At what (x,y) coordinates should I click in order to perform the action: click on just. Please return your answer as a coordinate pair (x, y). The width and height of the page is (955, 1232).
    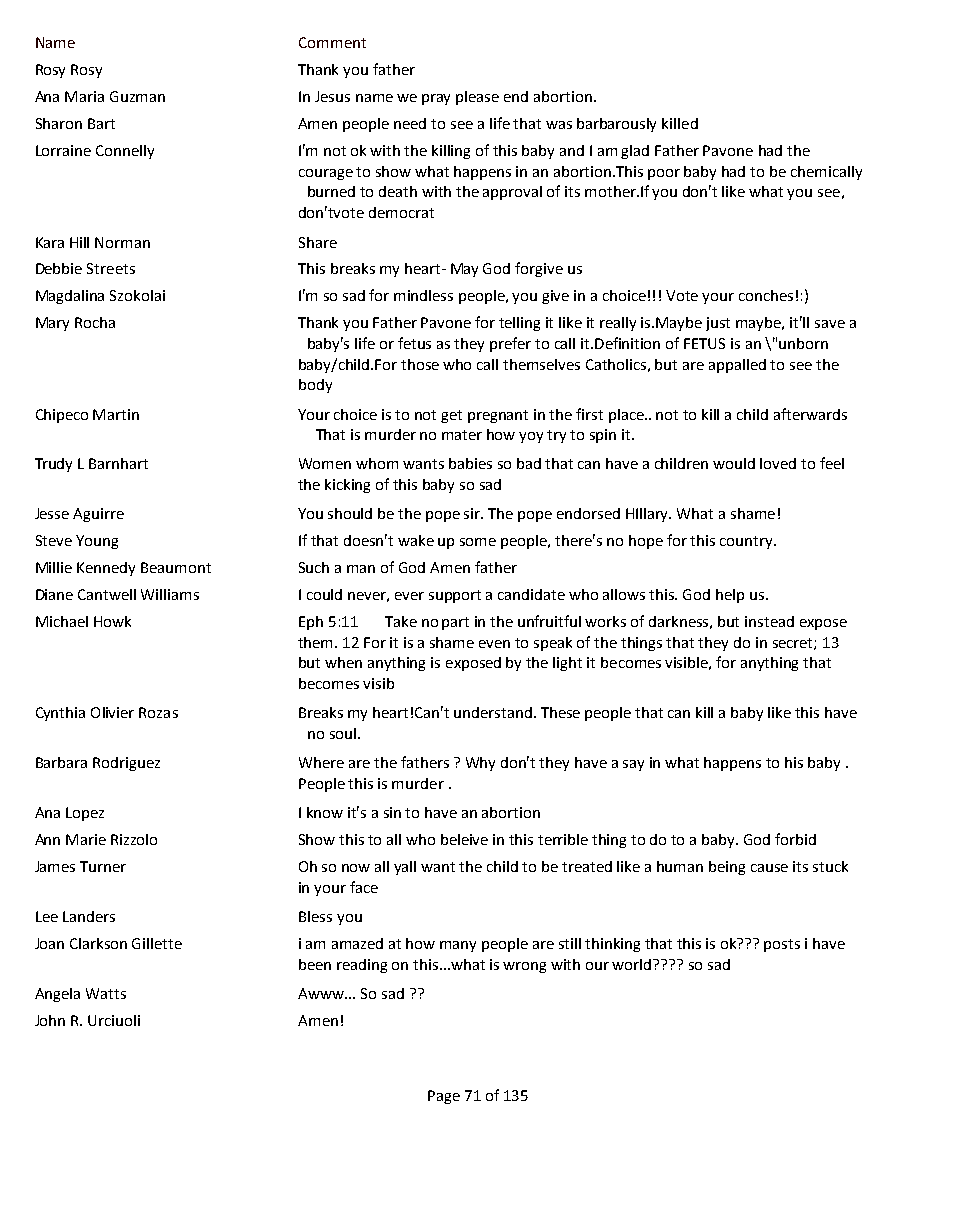
    Looking at the image, I should click on (718, 324).
